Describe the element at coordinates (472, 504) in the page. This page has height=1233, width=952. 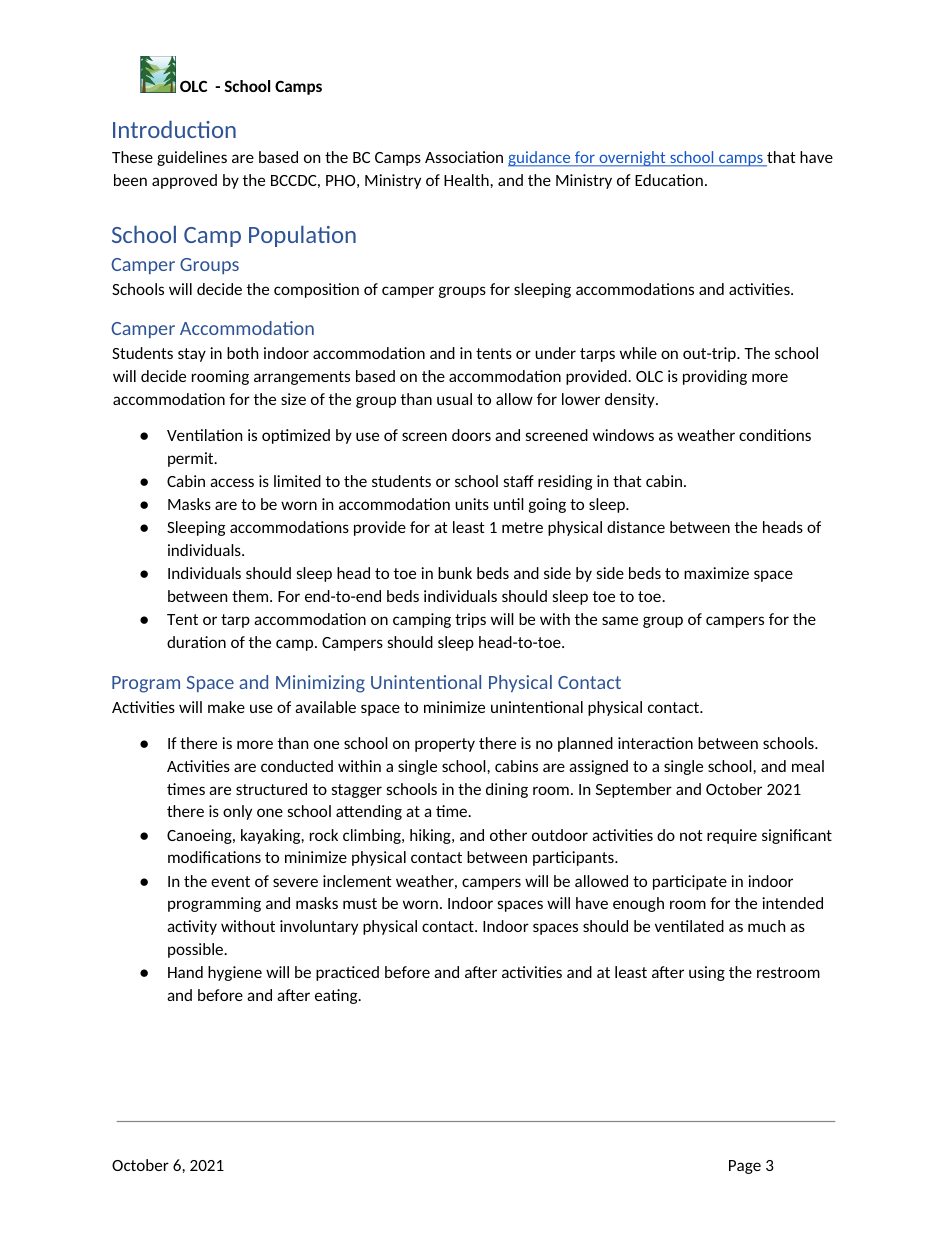
I see `units` at that location.
